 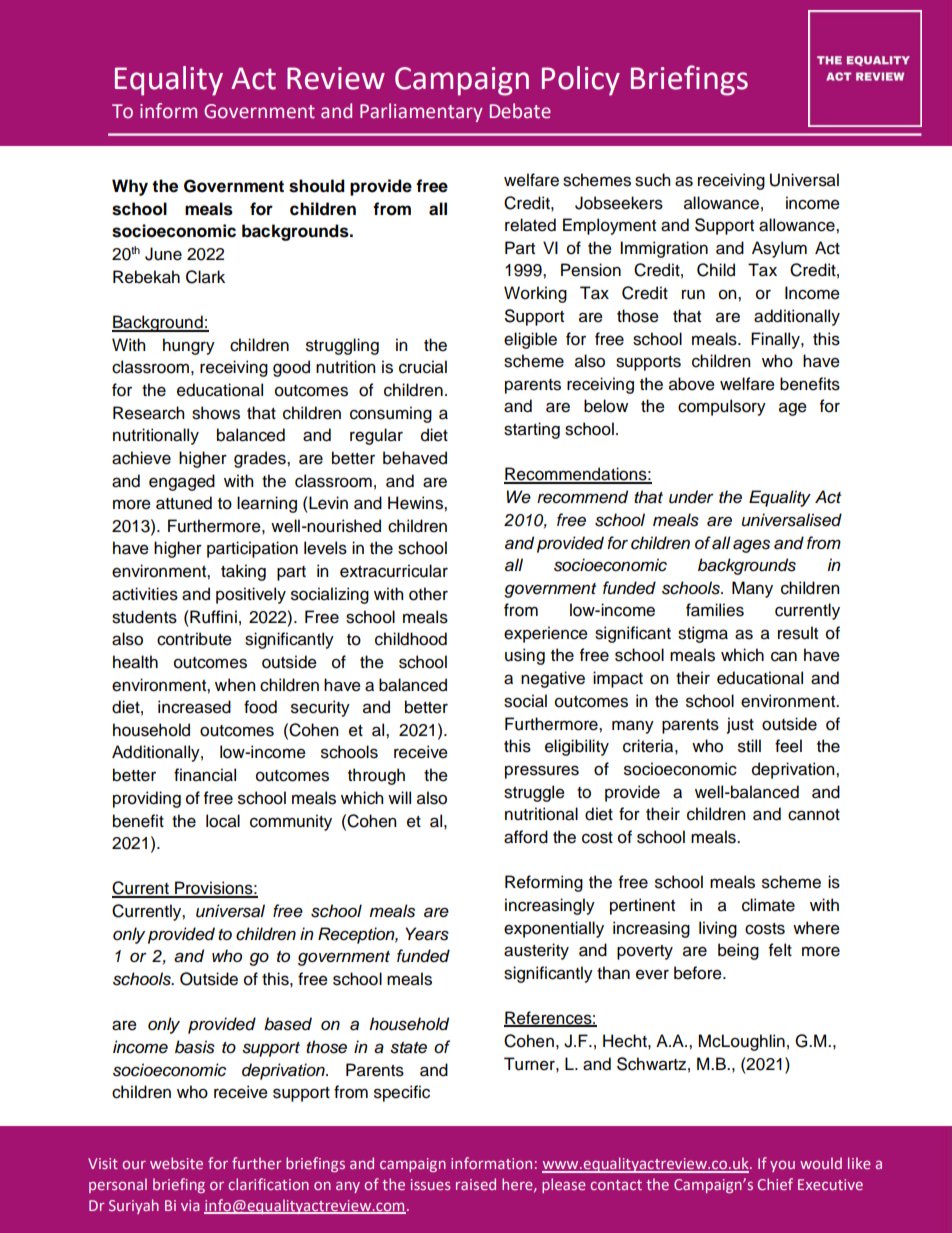 I want to click on website, so click(x=176, y=1163).
